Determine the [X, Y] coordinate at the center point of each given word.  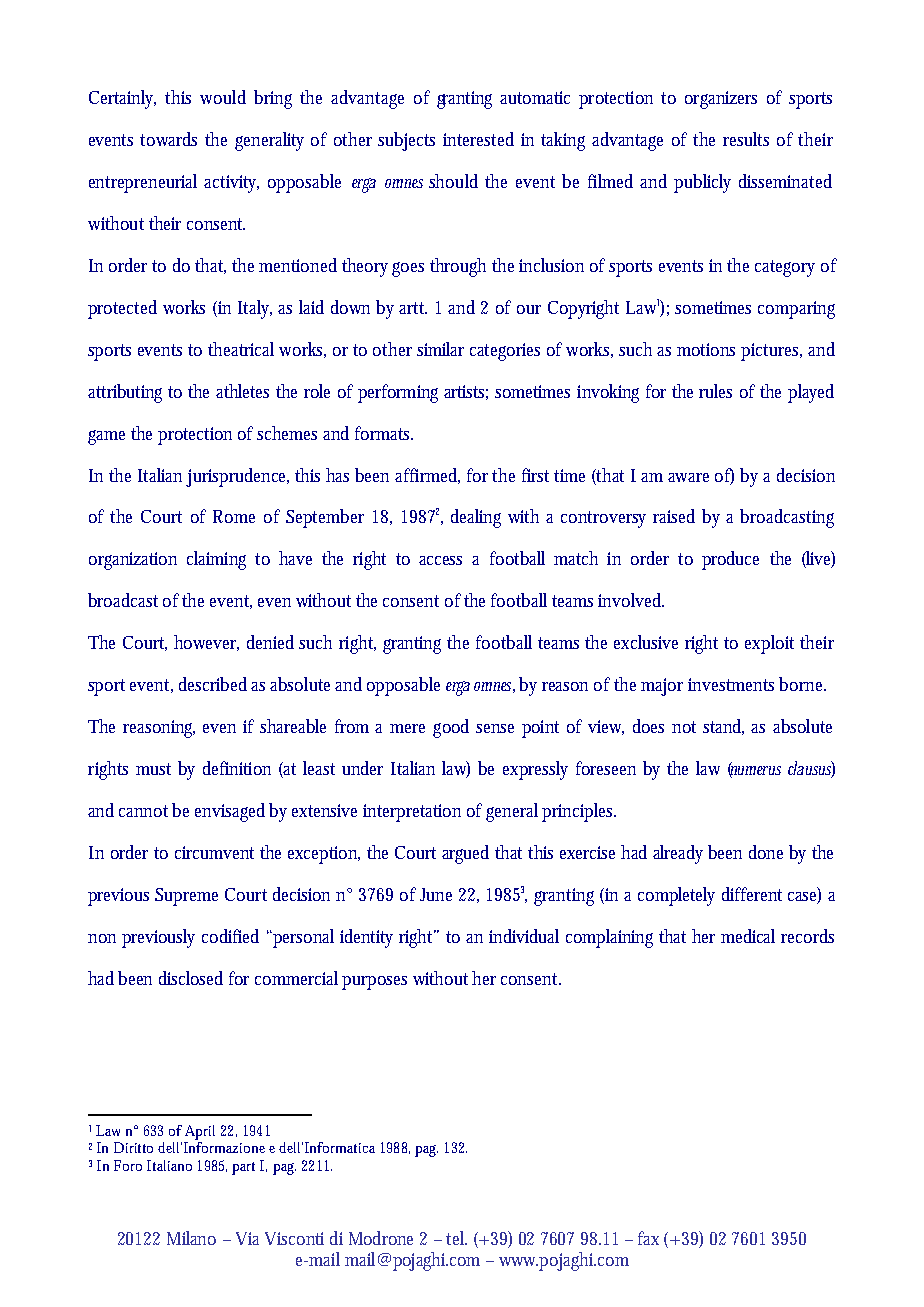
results [746, 139]
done [766, 852]
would [223, 97]
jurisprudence [237, 477]
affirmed [427, 476]
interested [478, 139]
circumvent [214, 852]
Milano [191, 1238]
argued [465, 854]
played [811, 393]
